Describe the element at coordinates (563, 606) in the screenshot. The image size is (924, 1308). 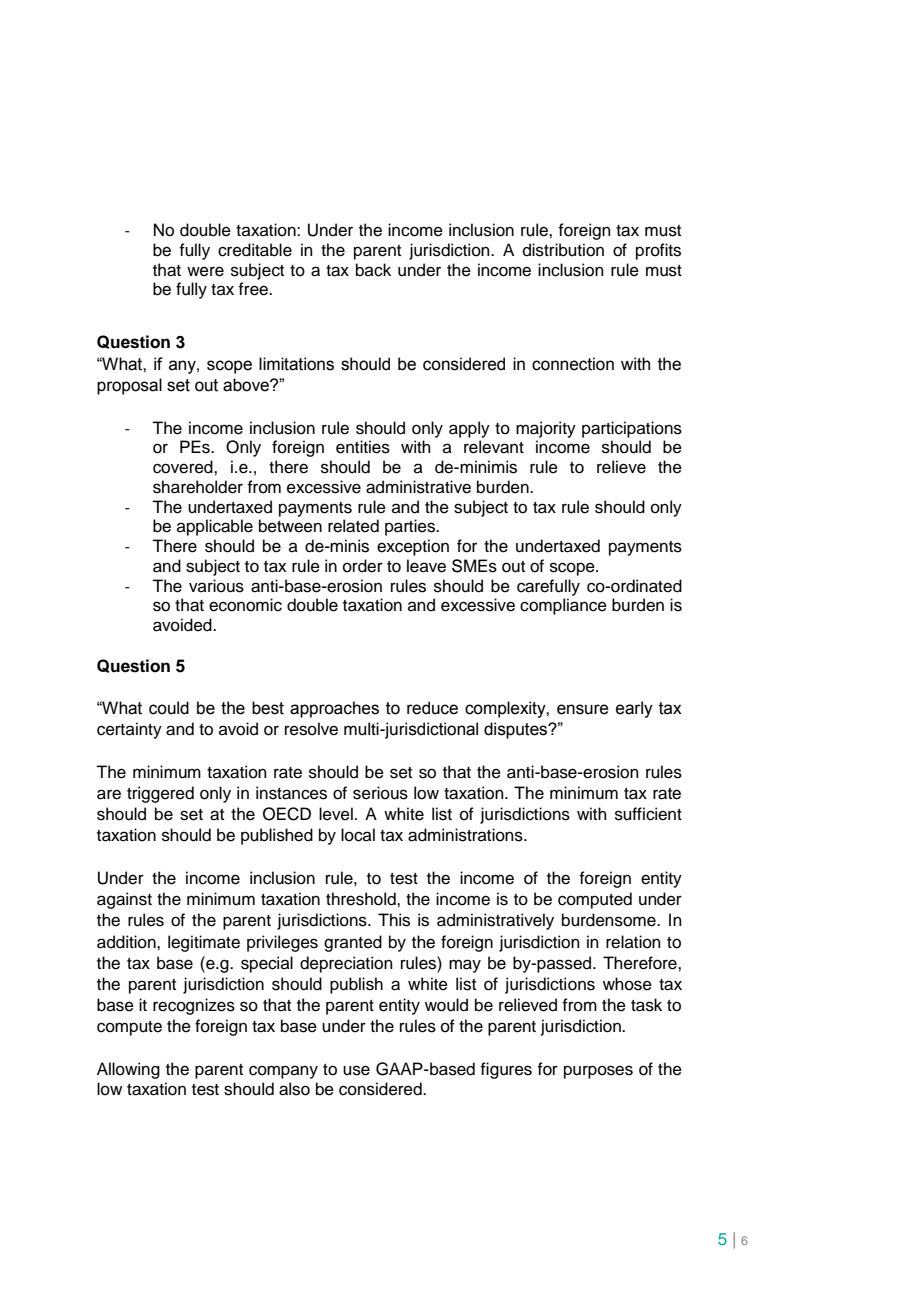
I see `compliance` at that location.
